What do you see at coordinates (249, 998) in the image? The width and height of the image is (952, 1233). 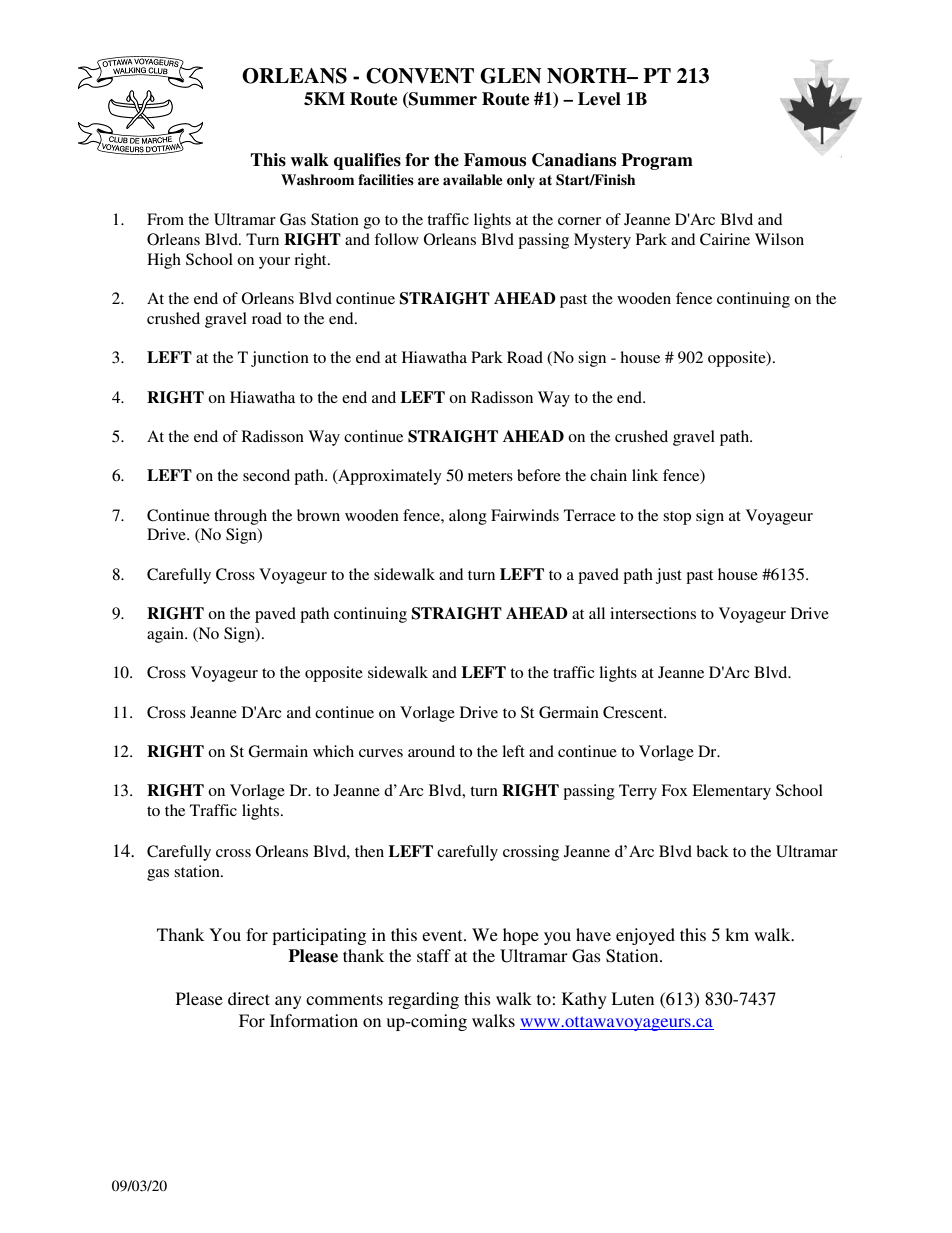 I see `direct` at bounding box center [249, 998].
